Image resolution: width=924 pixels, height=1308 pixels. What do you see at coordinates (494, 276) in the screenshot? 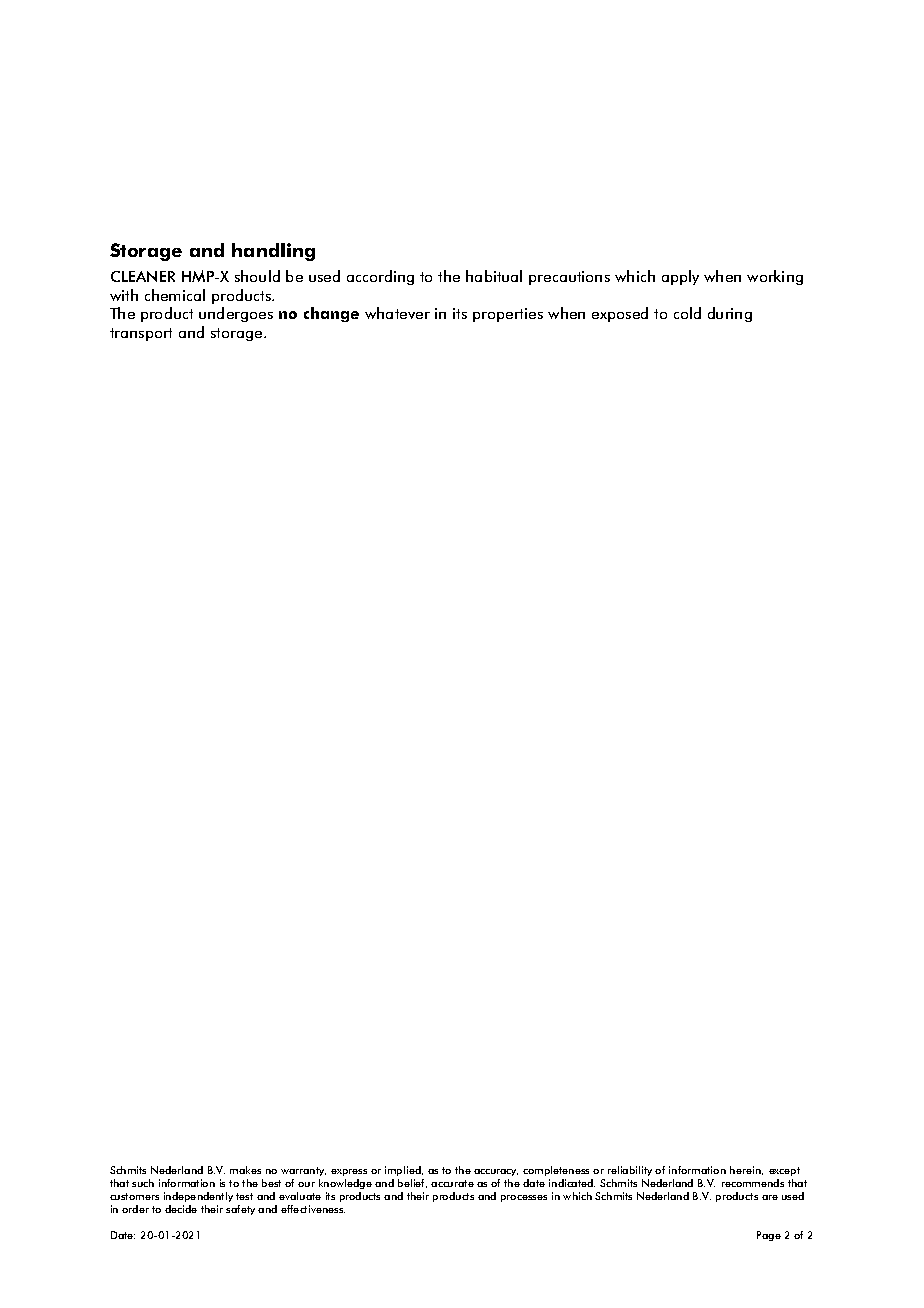
I see `habitual` at bounding box center [494, 276].
